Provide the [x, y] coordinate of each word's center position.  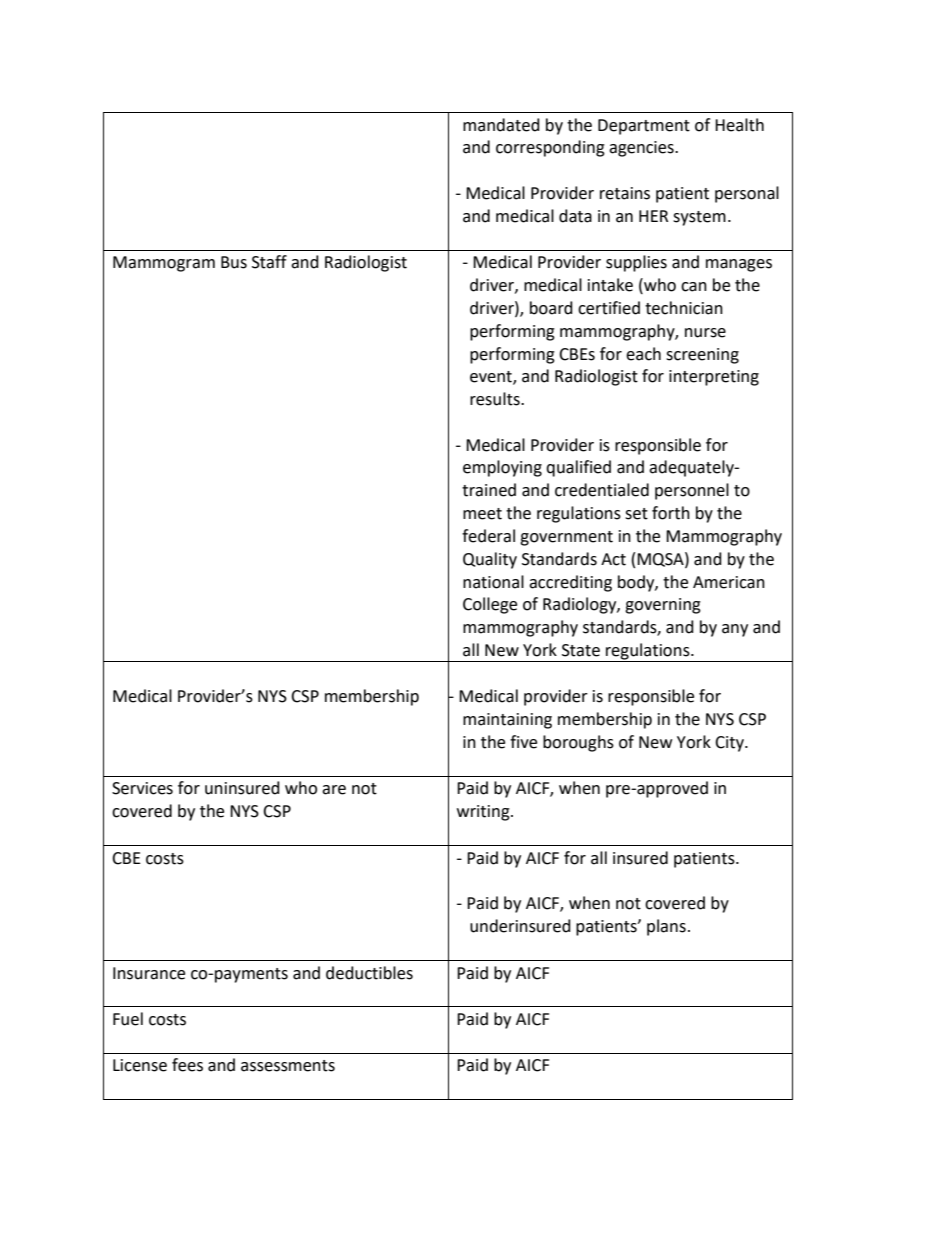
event [492, 378]
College [490, 605]
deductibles [369, 973]
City [730, 744]
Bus [234, 262]
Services [142, 788]
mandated [501, 125]
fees [187, 1065]
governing [663, 606]
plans [666, 927]
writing [484, 813]
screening [702, 356]
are [334, 790]
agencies [642, 149]
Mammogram [164, 264]
